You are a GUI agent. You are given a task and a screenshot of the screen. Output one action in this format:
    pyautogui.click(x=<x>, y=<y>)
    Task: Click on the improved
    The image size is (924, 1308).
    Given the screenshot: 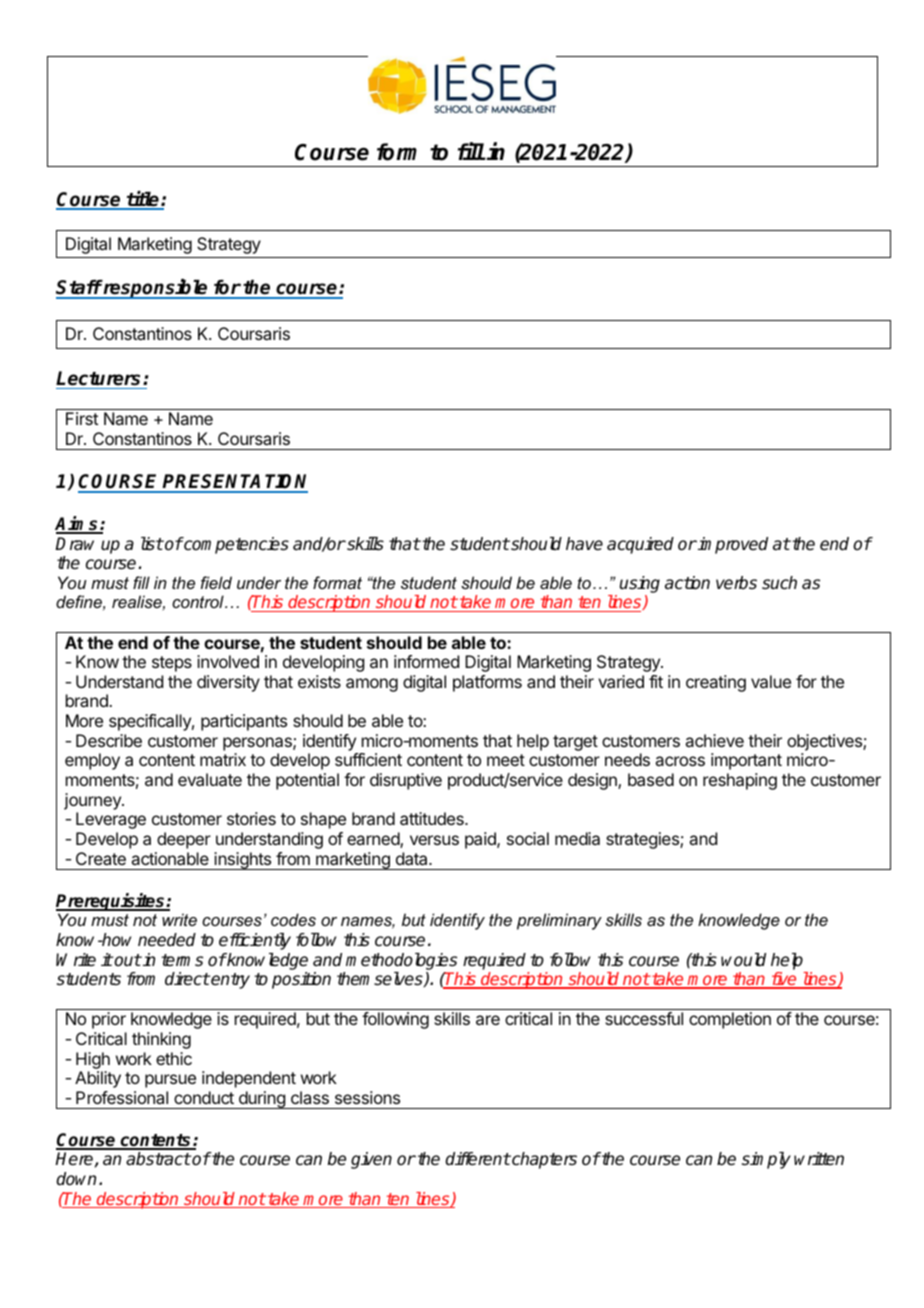 What is the action you would take?
    pyautogui.click(x=732, y=545)
